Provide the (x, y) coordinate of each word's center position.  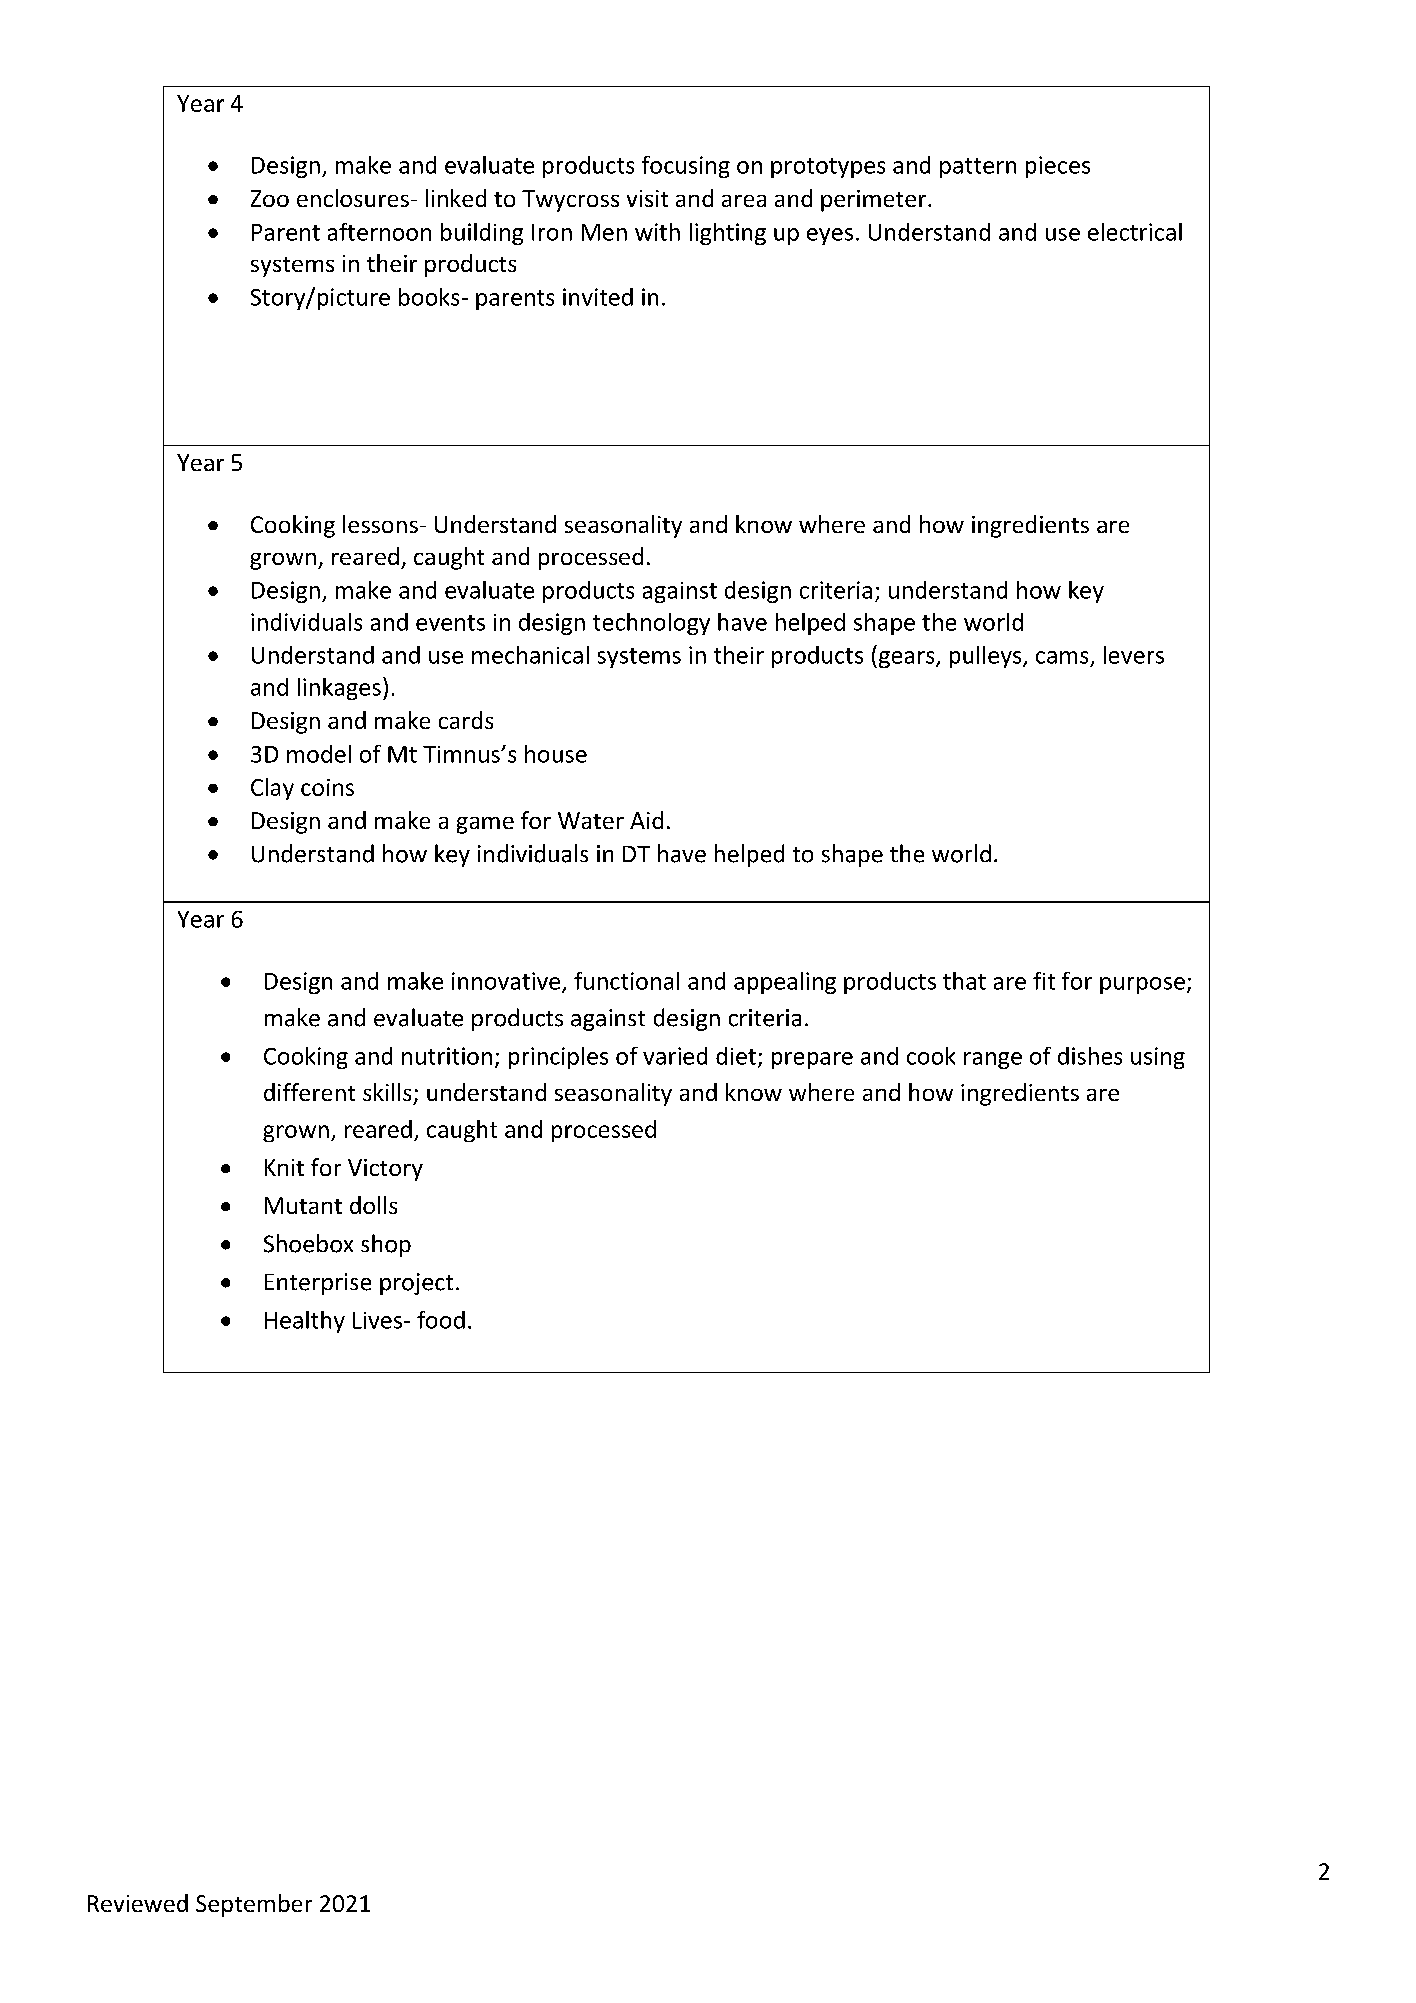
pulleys (987, 657)
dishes (1090, 1056)
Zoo (270, 198)
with (657, 232)
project (416, 1284)
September (254, 1905)
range (993, 1060)
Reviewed (138, 1903)
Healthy (305, 1322)
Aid (646, 820)
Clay (272, 789)
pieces (1058, 167)
